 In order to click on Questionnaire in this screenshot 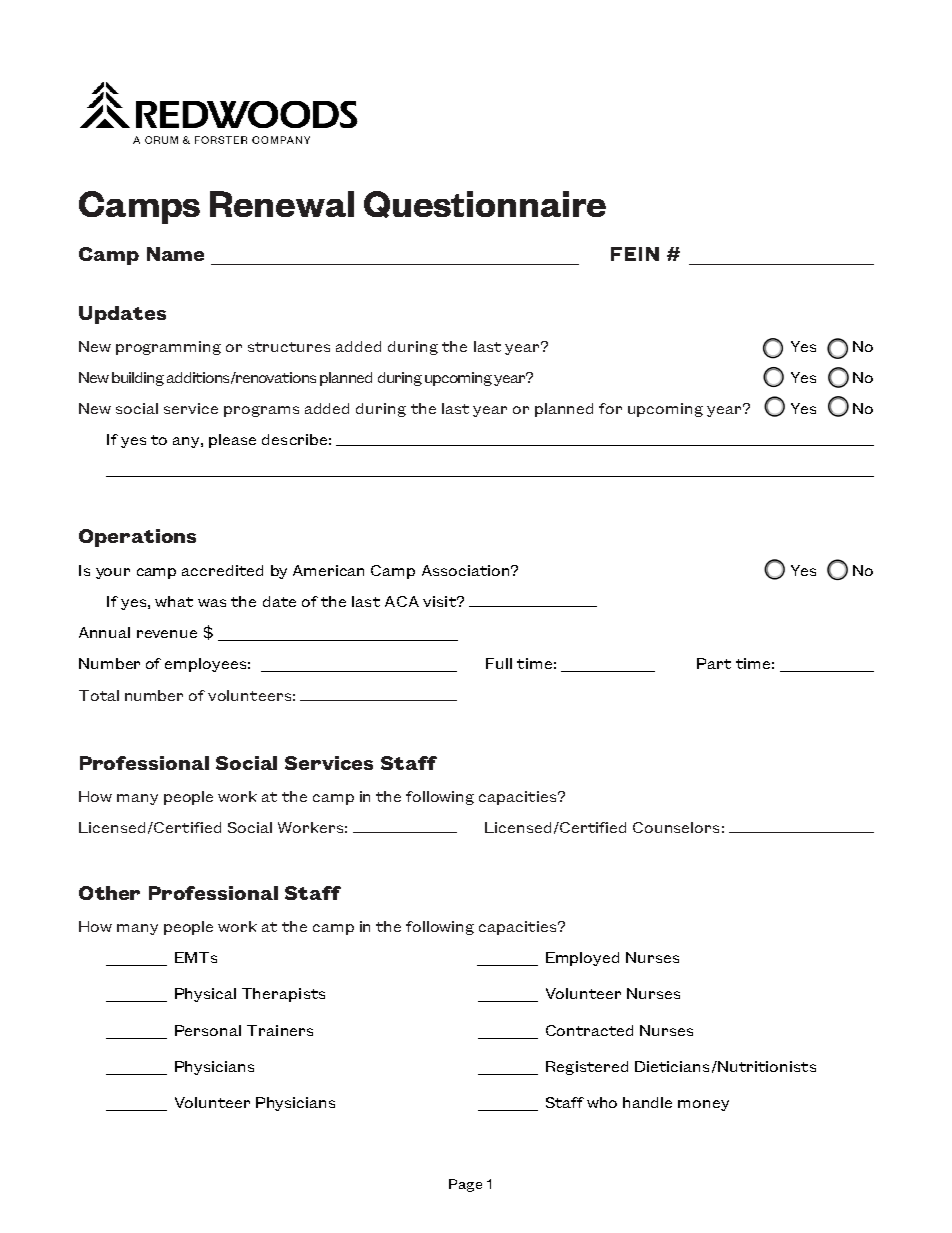, I will do `click(485, 204)`.
